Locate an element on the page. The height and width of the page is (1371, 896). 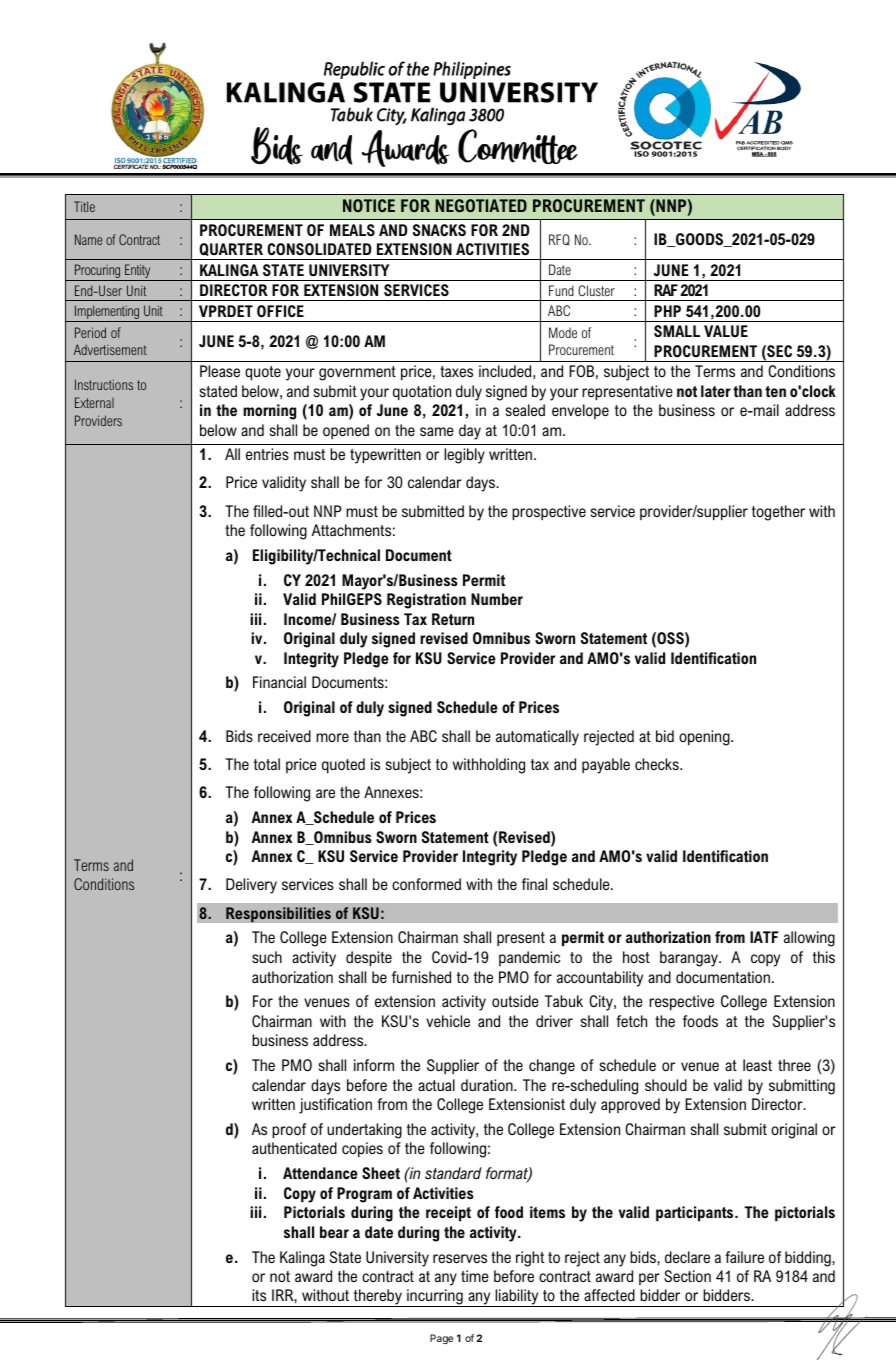
Entity is located at coordinates (138, 272).
